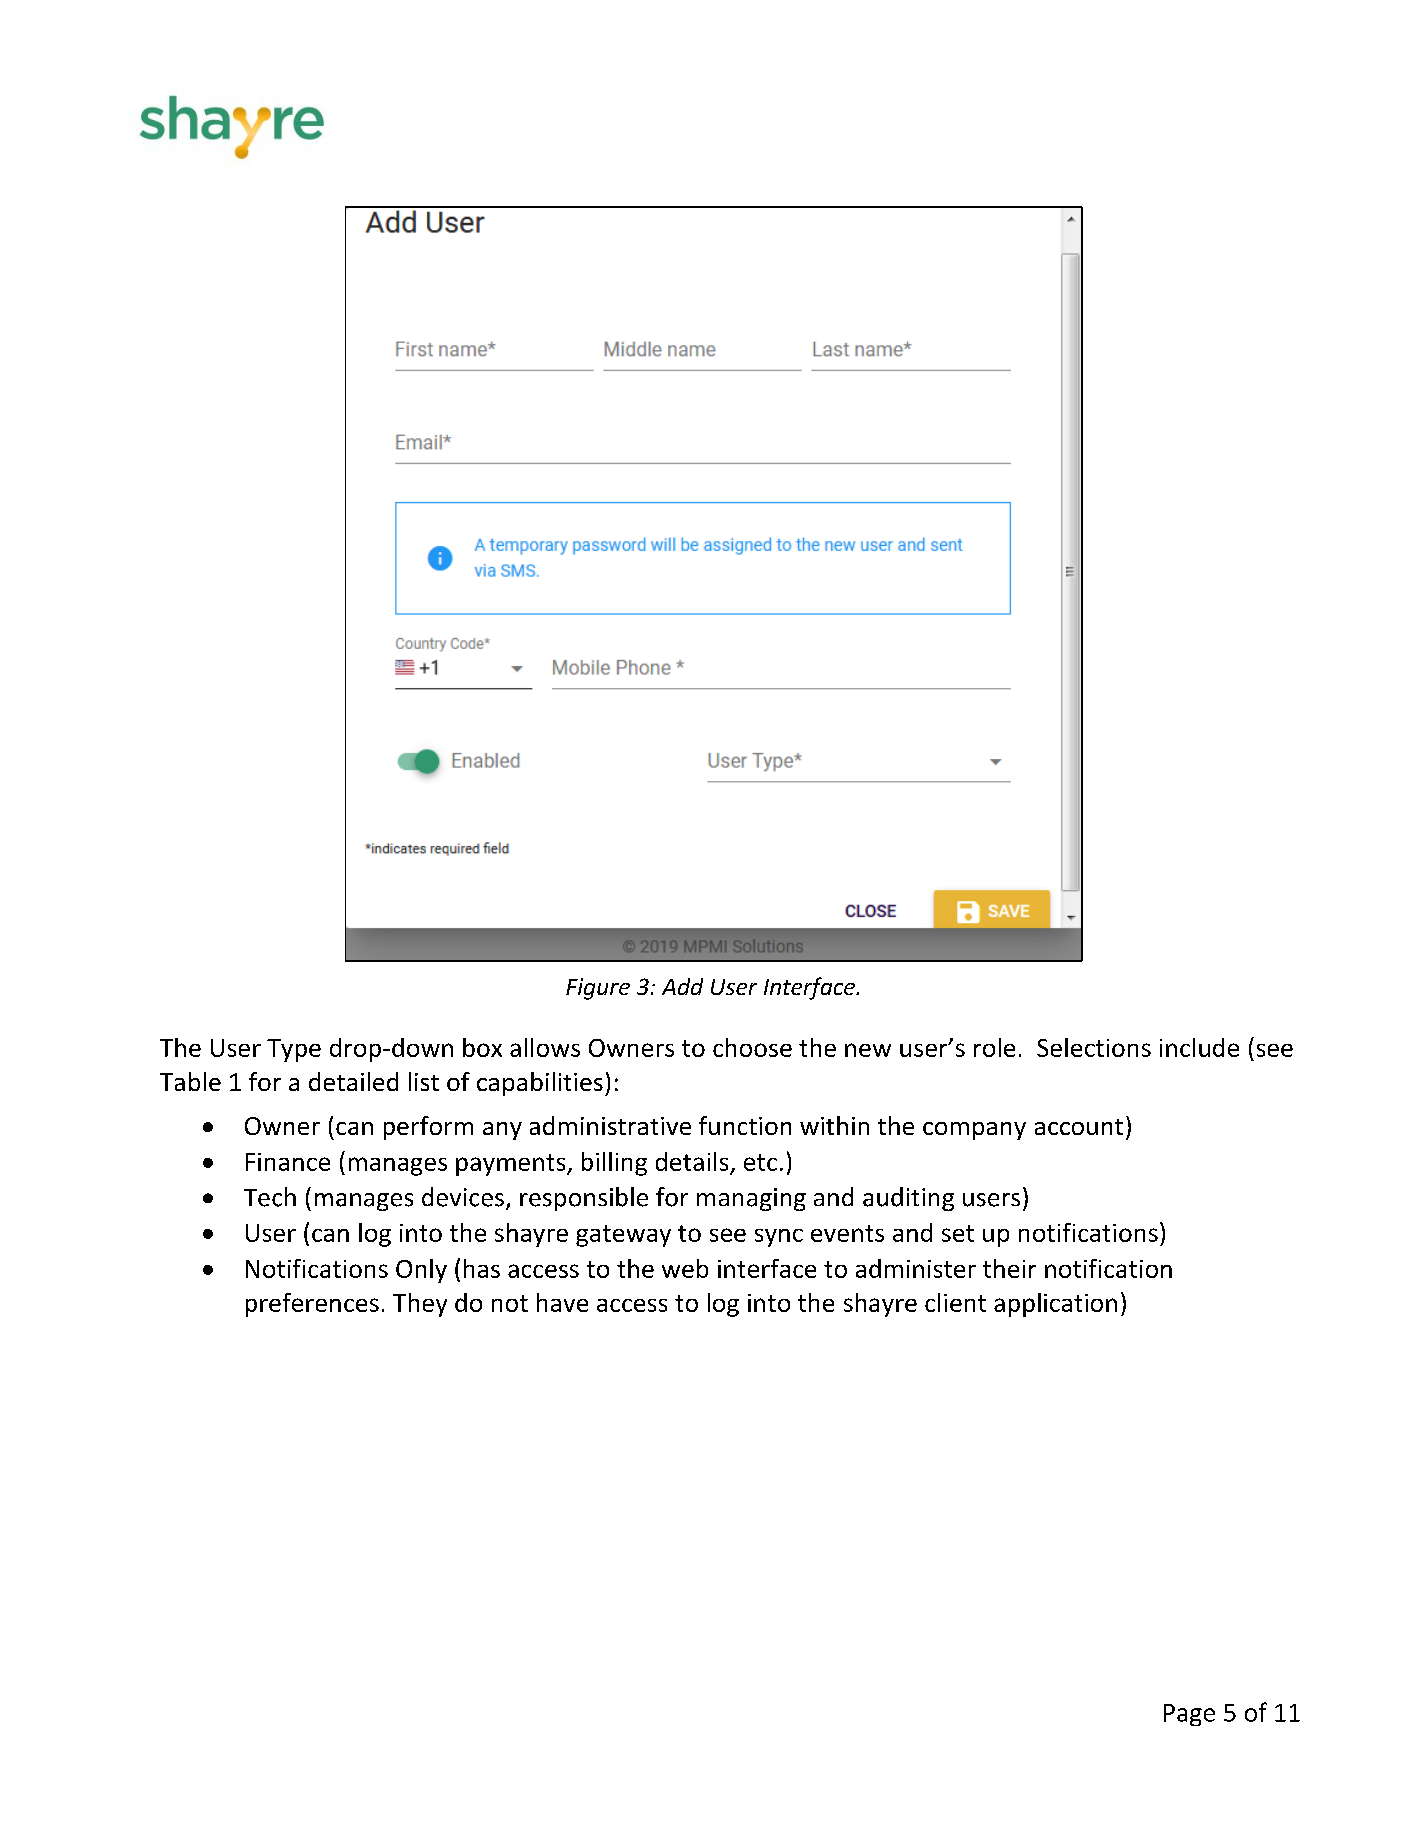 The height and width of the screenshot is (1847, 1427). What do you see at coordinates (1055, 1305) in the screenshot?
I see `application` at bounding box center [1055, 1305].
